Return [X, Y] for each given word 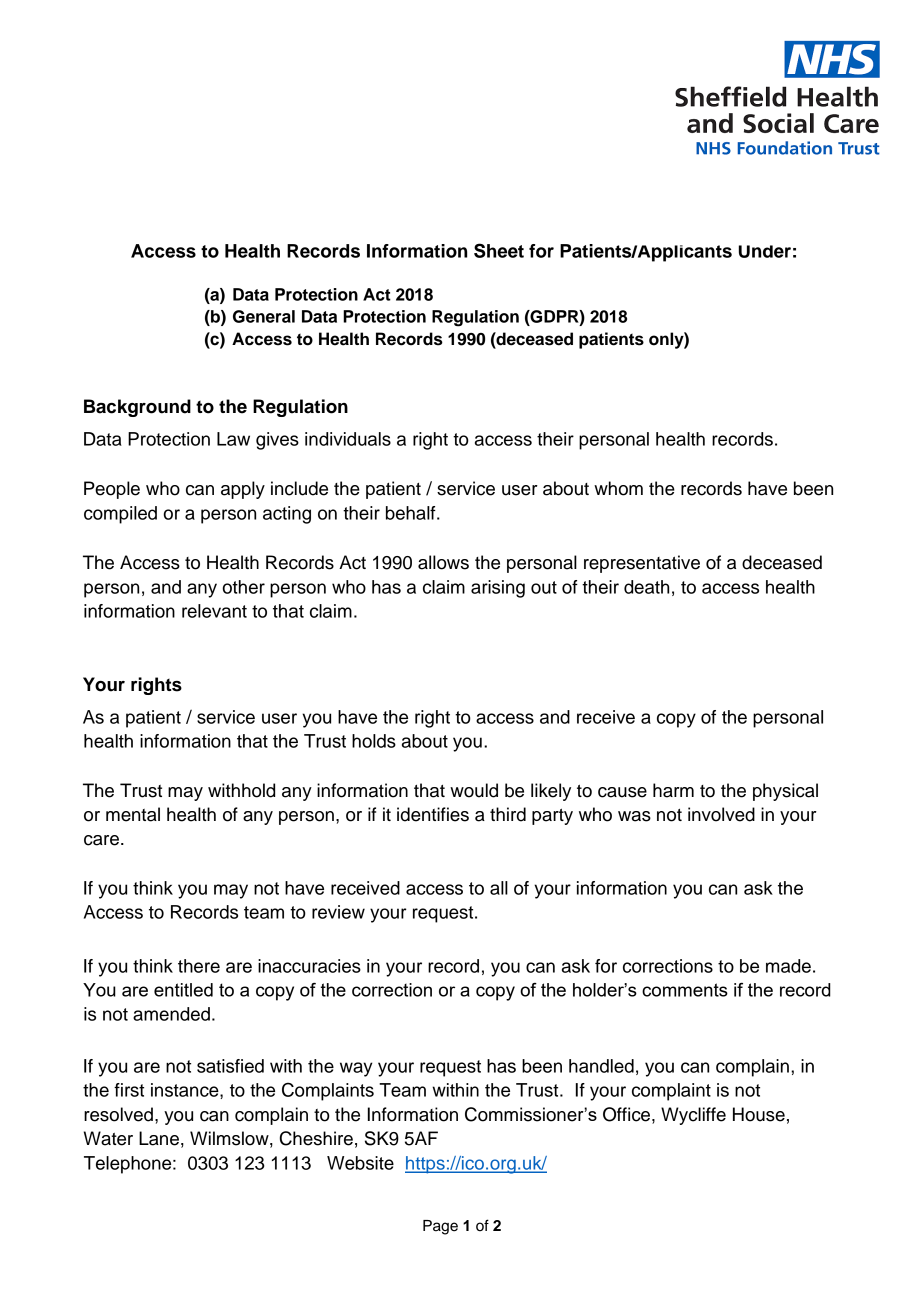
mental [133, 814]
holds [374, 741]
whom [618, 488]
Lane [159, 1138]
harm [673, 790]
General [264, 316]
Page [440, 1227]
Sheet [499, 250]
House [759, 1114]
